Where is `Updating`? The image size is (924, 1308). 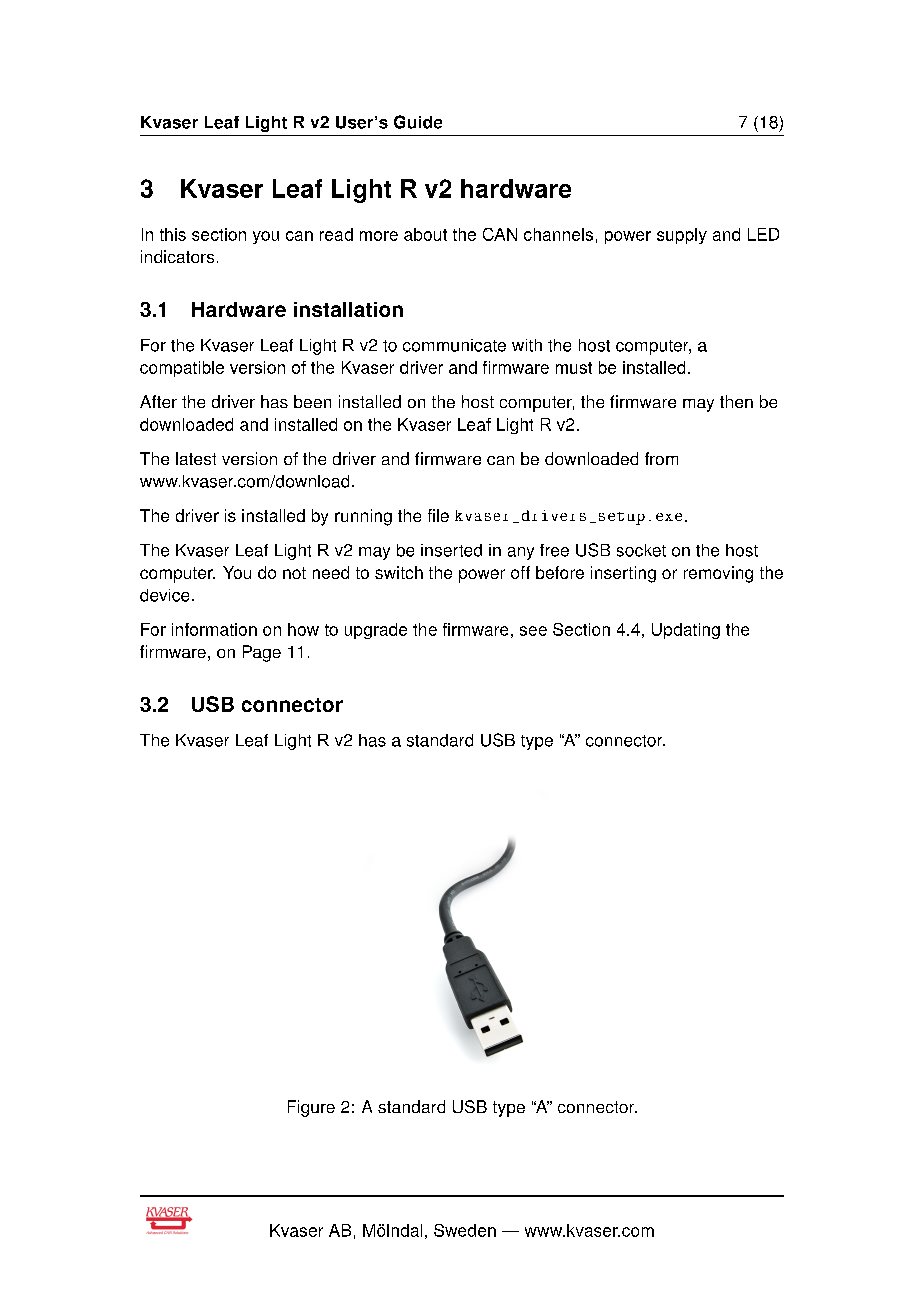 Updating is located at coordinates (686, 631).
